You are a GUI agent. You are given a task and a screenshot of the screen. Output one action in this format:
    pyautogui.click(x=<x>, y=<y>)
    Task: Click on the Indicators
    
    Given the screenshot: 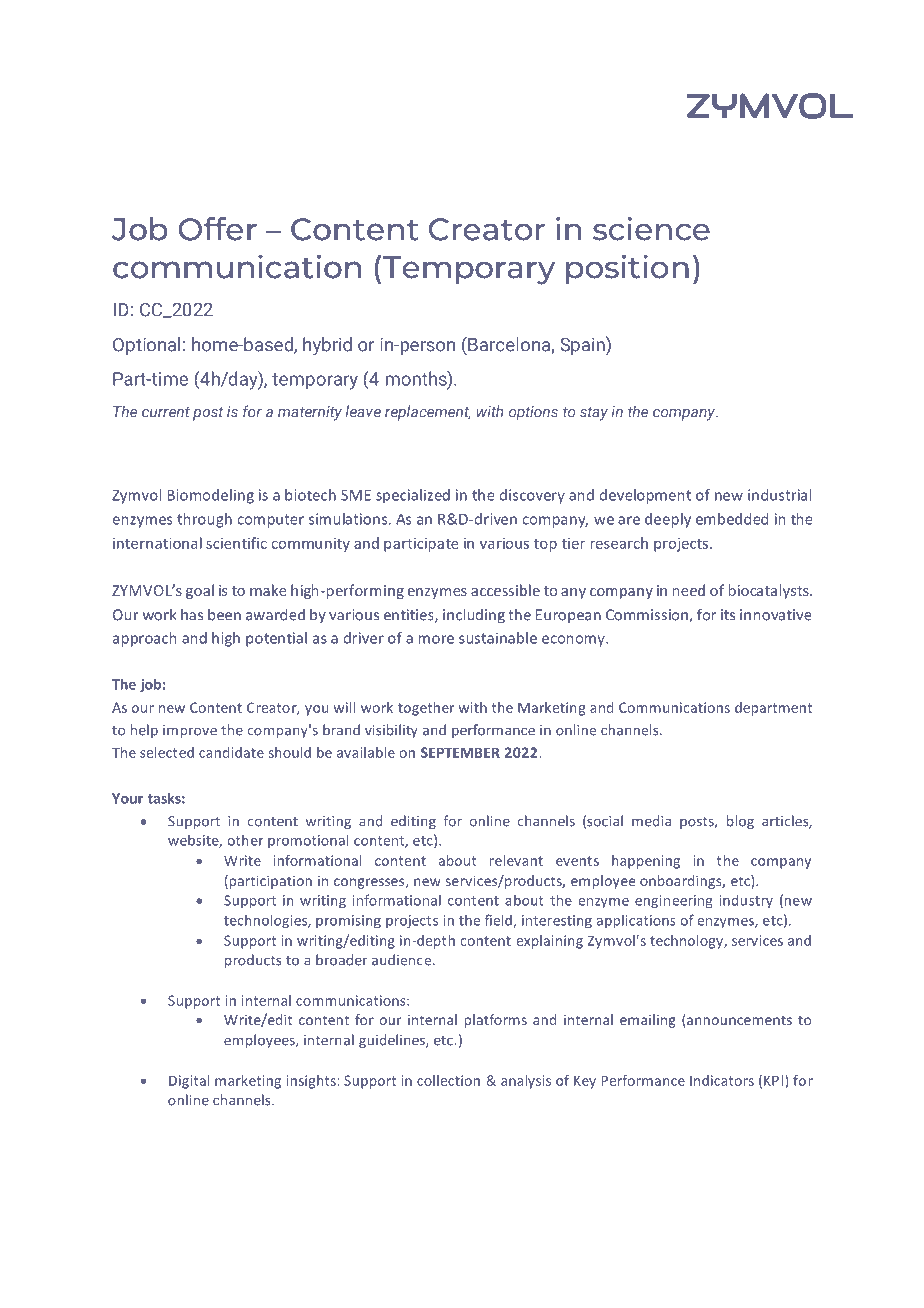 What is the action you would take?
    pyautogui.click(x=722, y=1080)
